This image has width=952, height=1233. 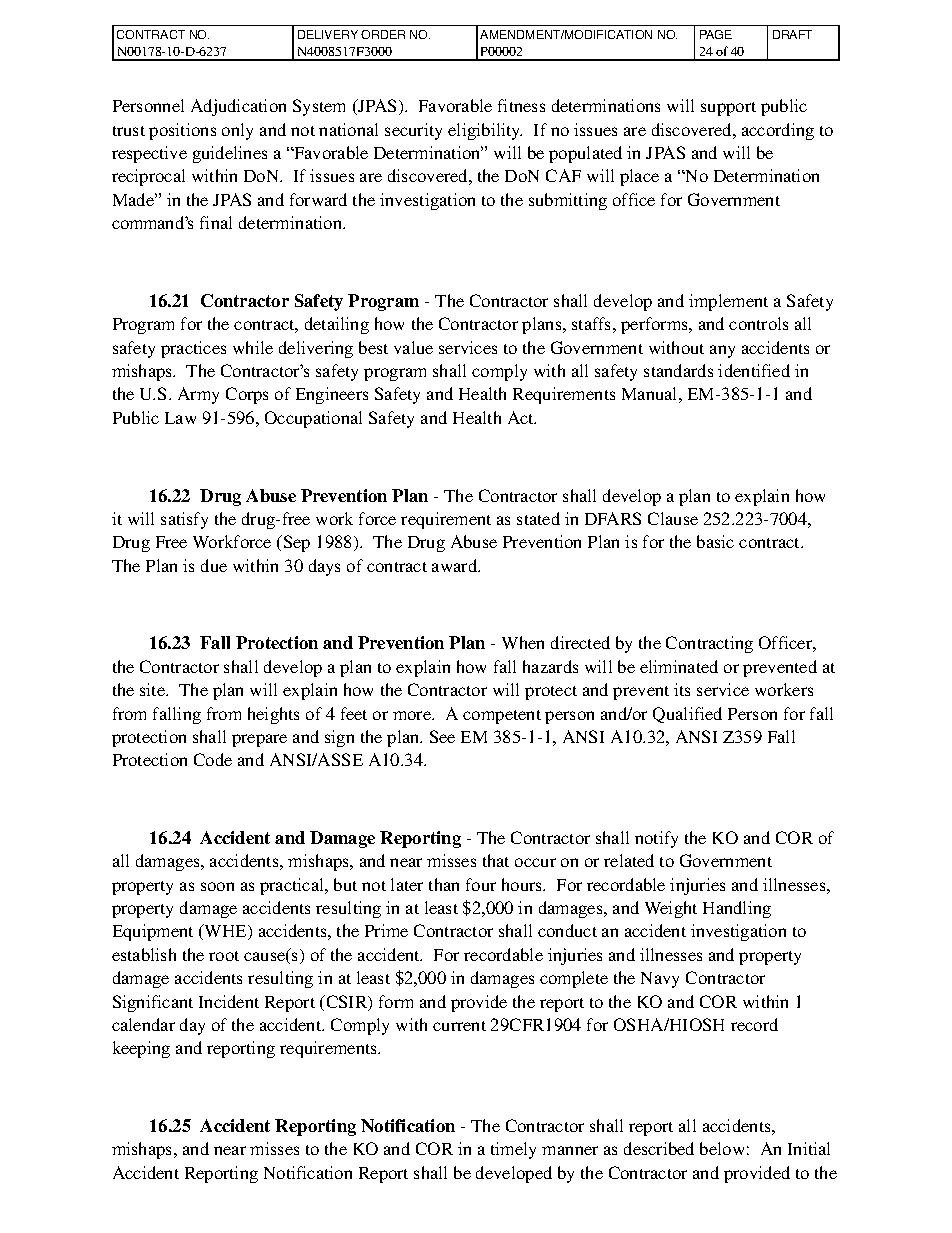 What do you see at coordinates (673, 518) in the image?
I see `Clause` at bounding box center [673, 518].
